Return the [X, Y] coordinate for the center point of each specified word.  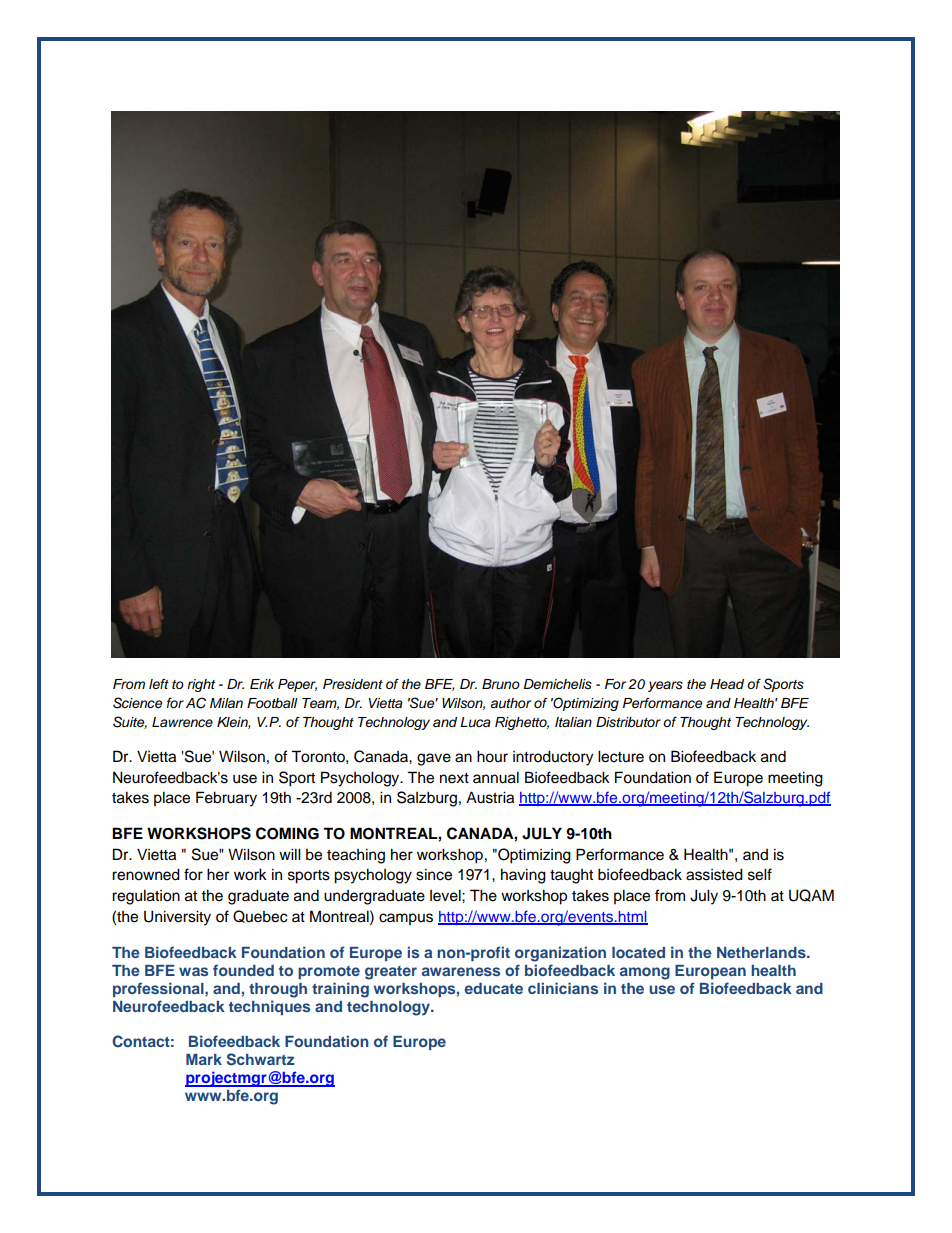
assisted [714, 874]
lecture [621, 756]
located [638, 952]
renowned [146, 874]
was [193, 971]
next [454, 778]
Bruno [501, 684]
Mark [204, 1059]
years [665, 686]
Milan [226, 703]
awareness [461, 971]
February [226, 799]
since [434, 874]
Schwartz [261, 1059]
